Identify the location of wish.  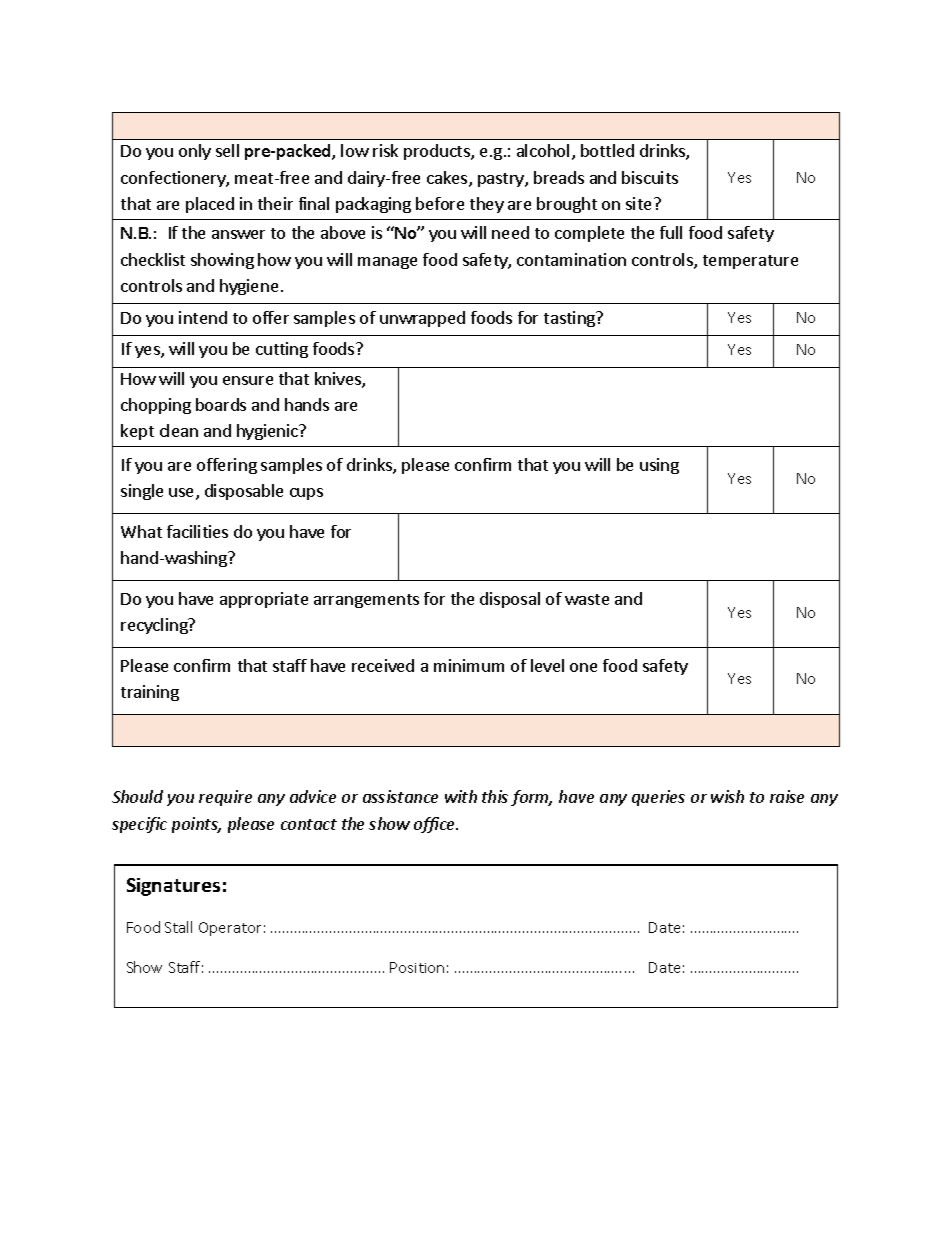
(727, 796).
